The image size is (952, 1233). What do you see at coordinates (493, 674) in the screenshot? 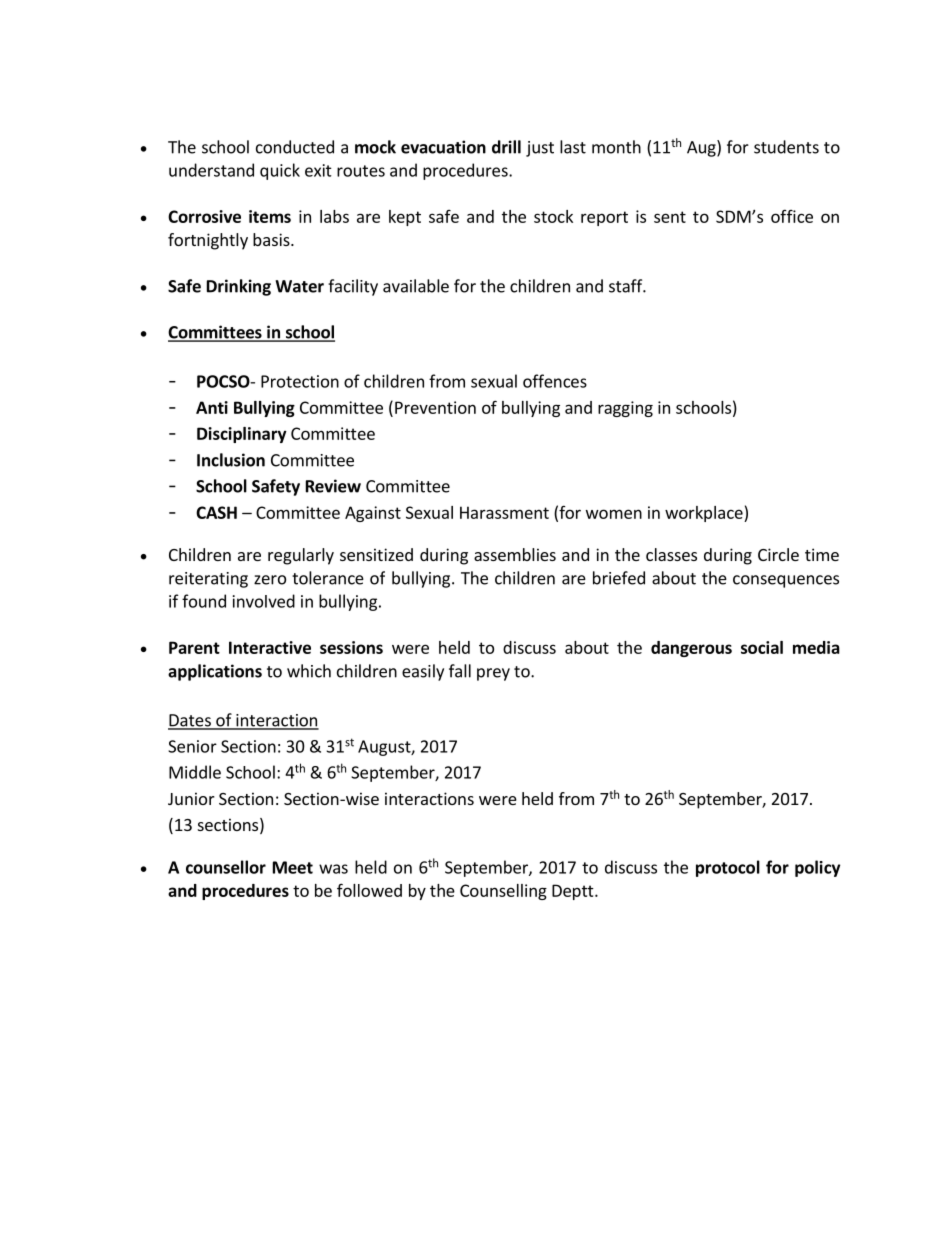
I see `prey` at bounding box center [493, 674].
